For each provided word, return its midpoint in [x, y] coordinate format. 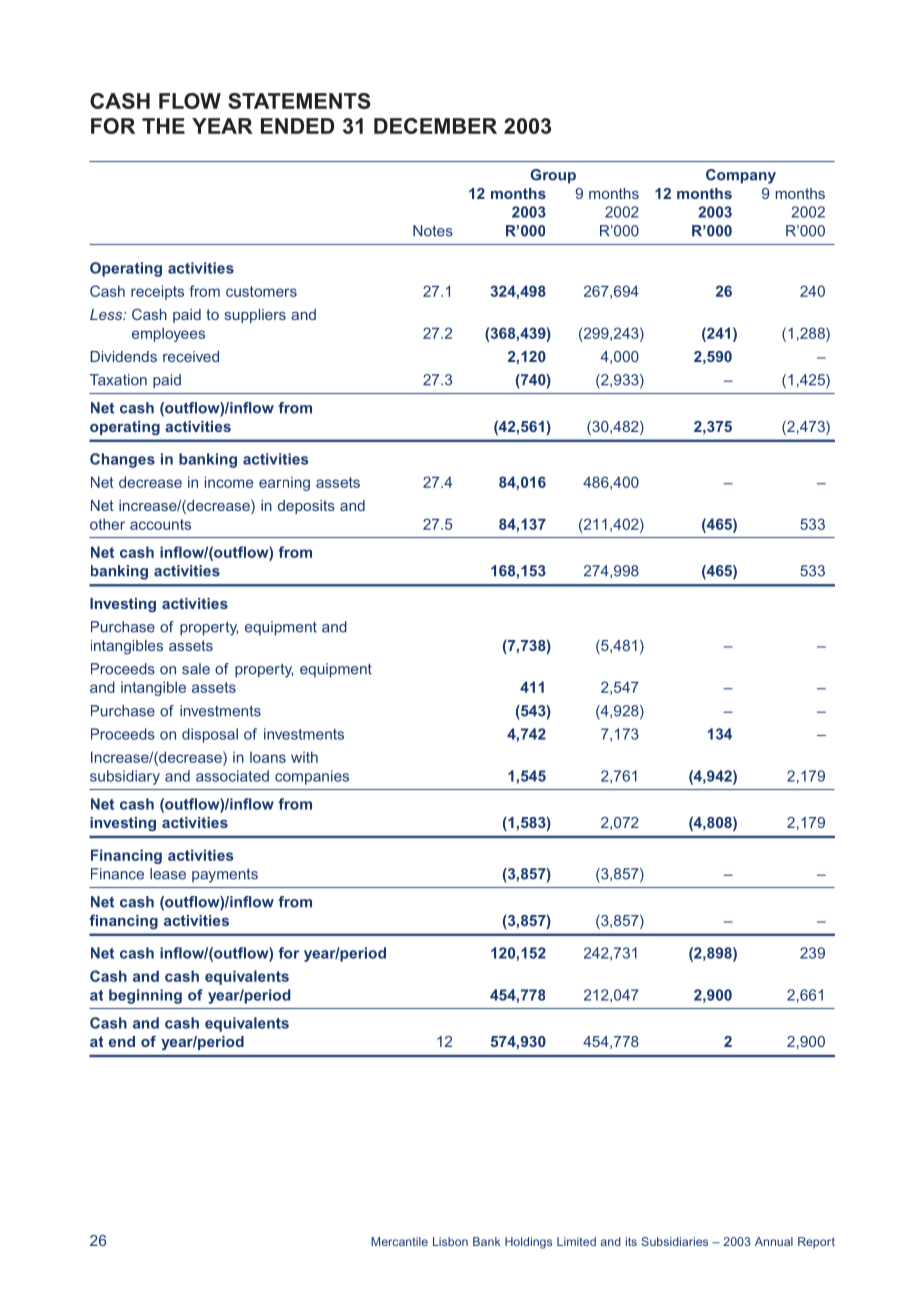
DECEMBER [435, 126]
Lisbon [450, 1241]
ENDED [297, 126]
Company [741, 176]
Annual [774, 1241]
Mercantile [399, 1241]
